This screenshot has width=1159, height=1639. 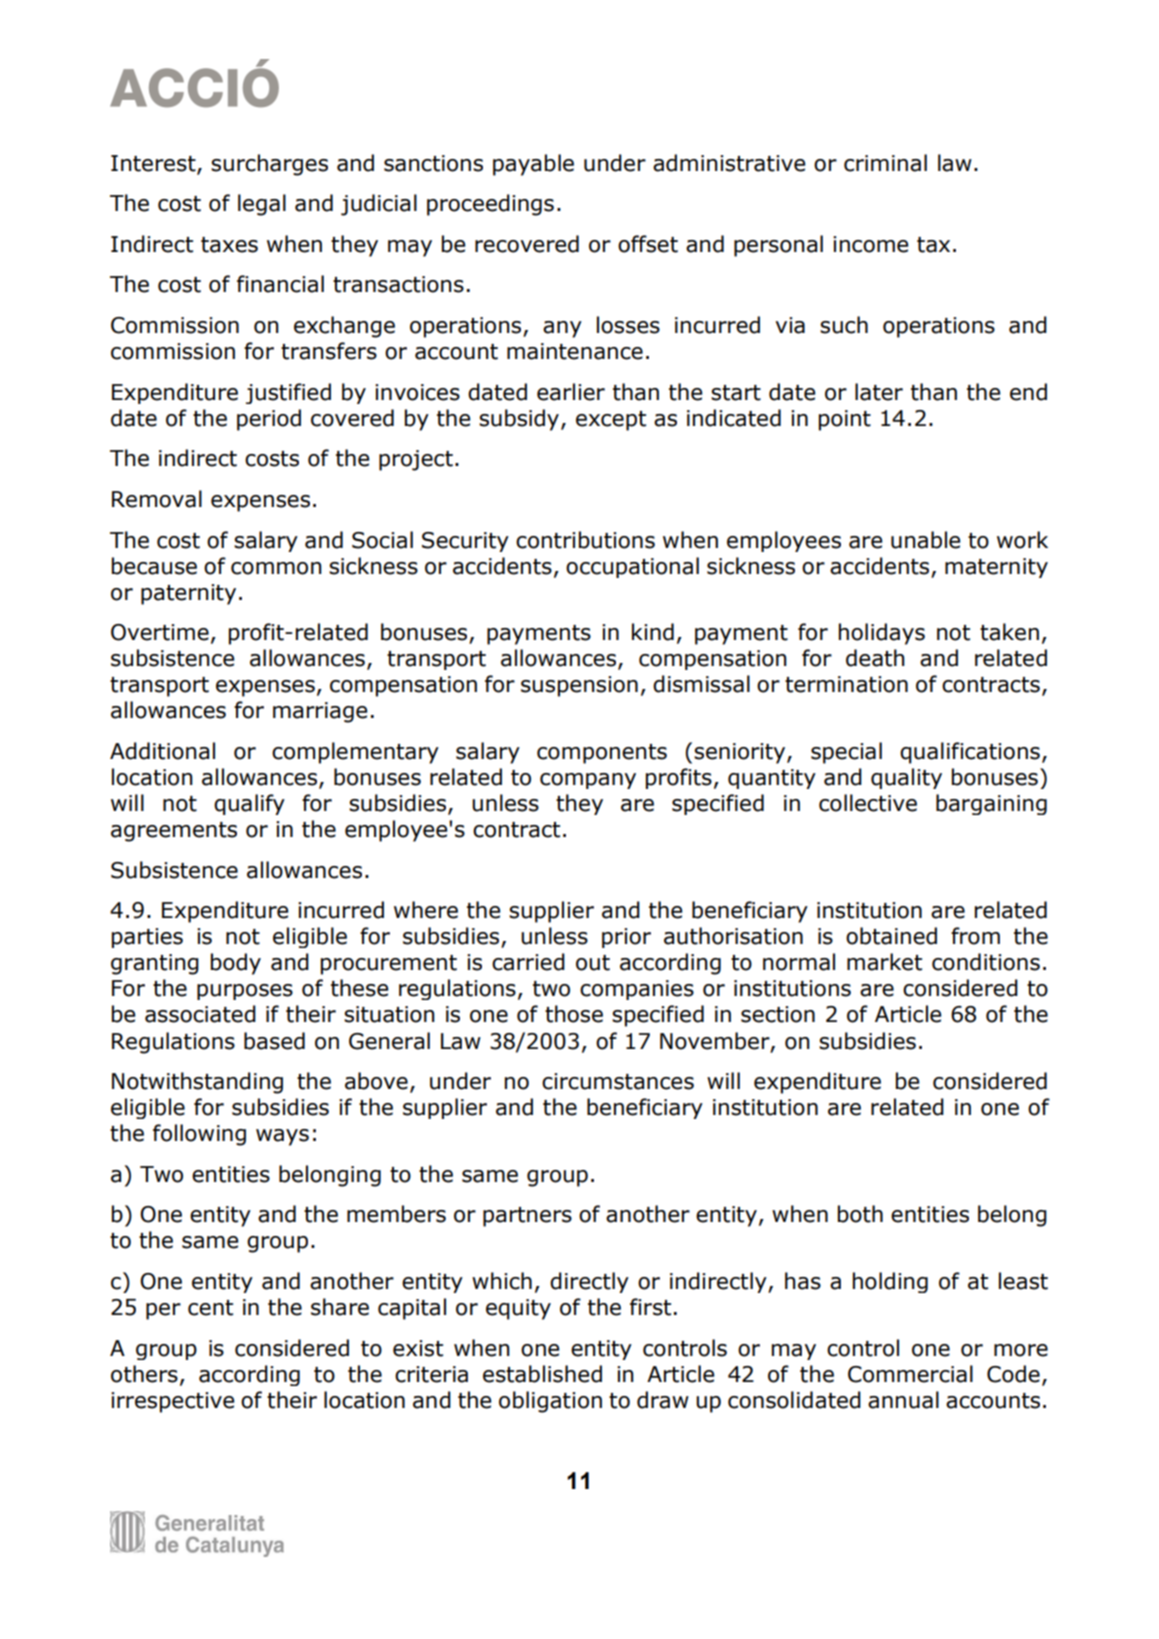 I want to click on cent, so click(x=210, y=1308).
